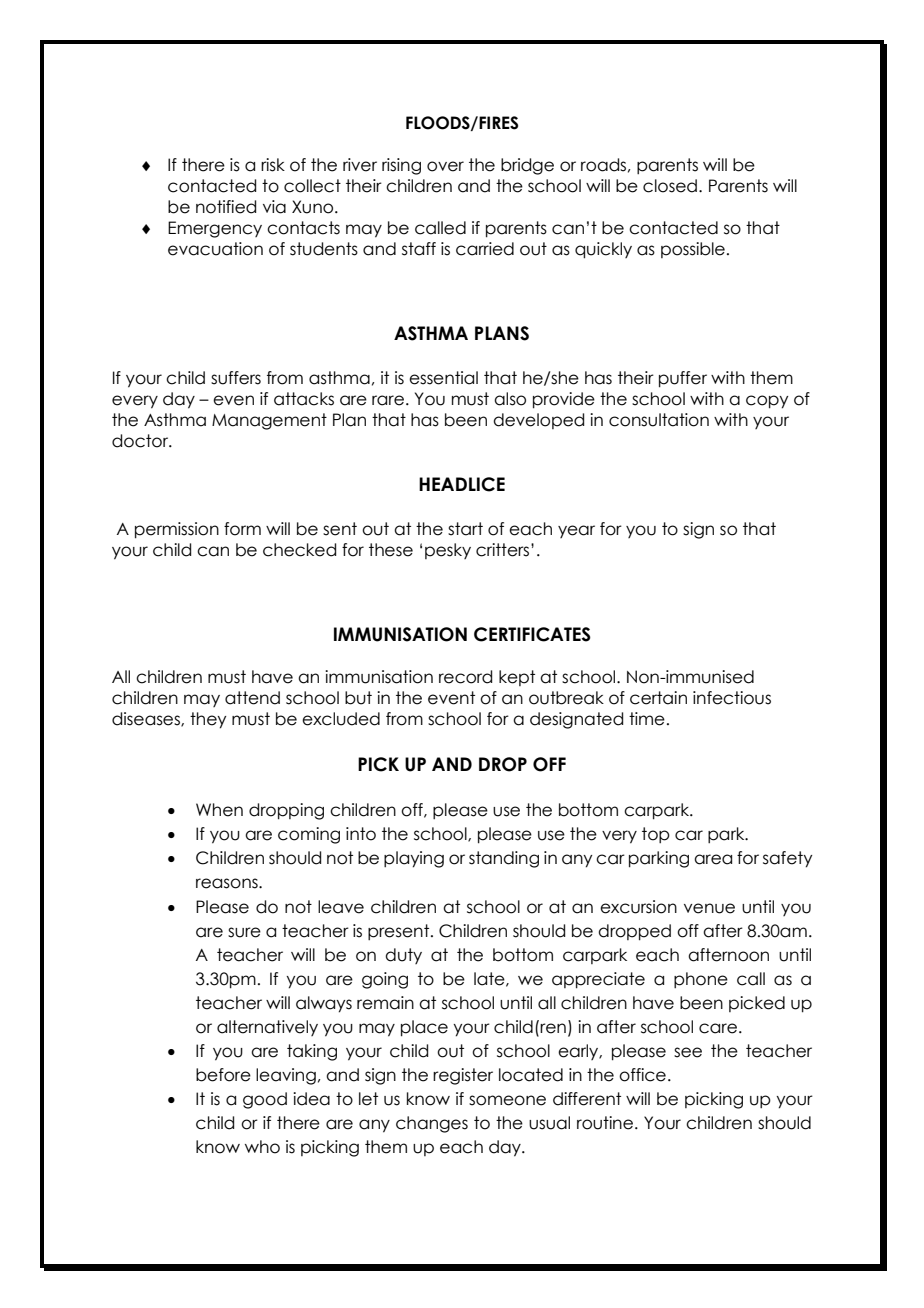 The width and height of the screenshot is (924, 1308). Describe the element at coordinates (732, 698) in the screenshot. I see `infectious` at that location.
